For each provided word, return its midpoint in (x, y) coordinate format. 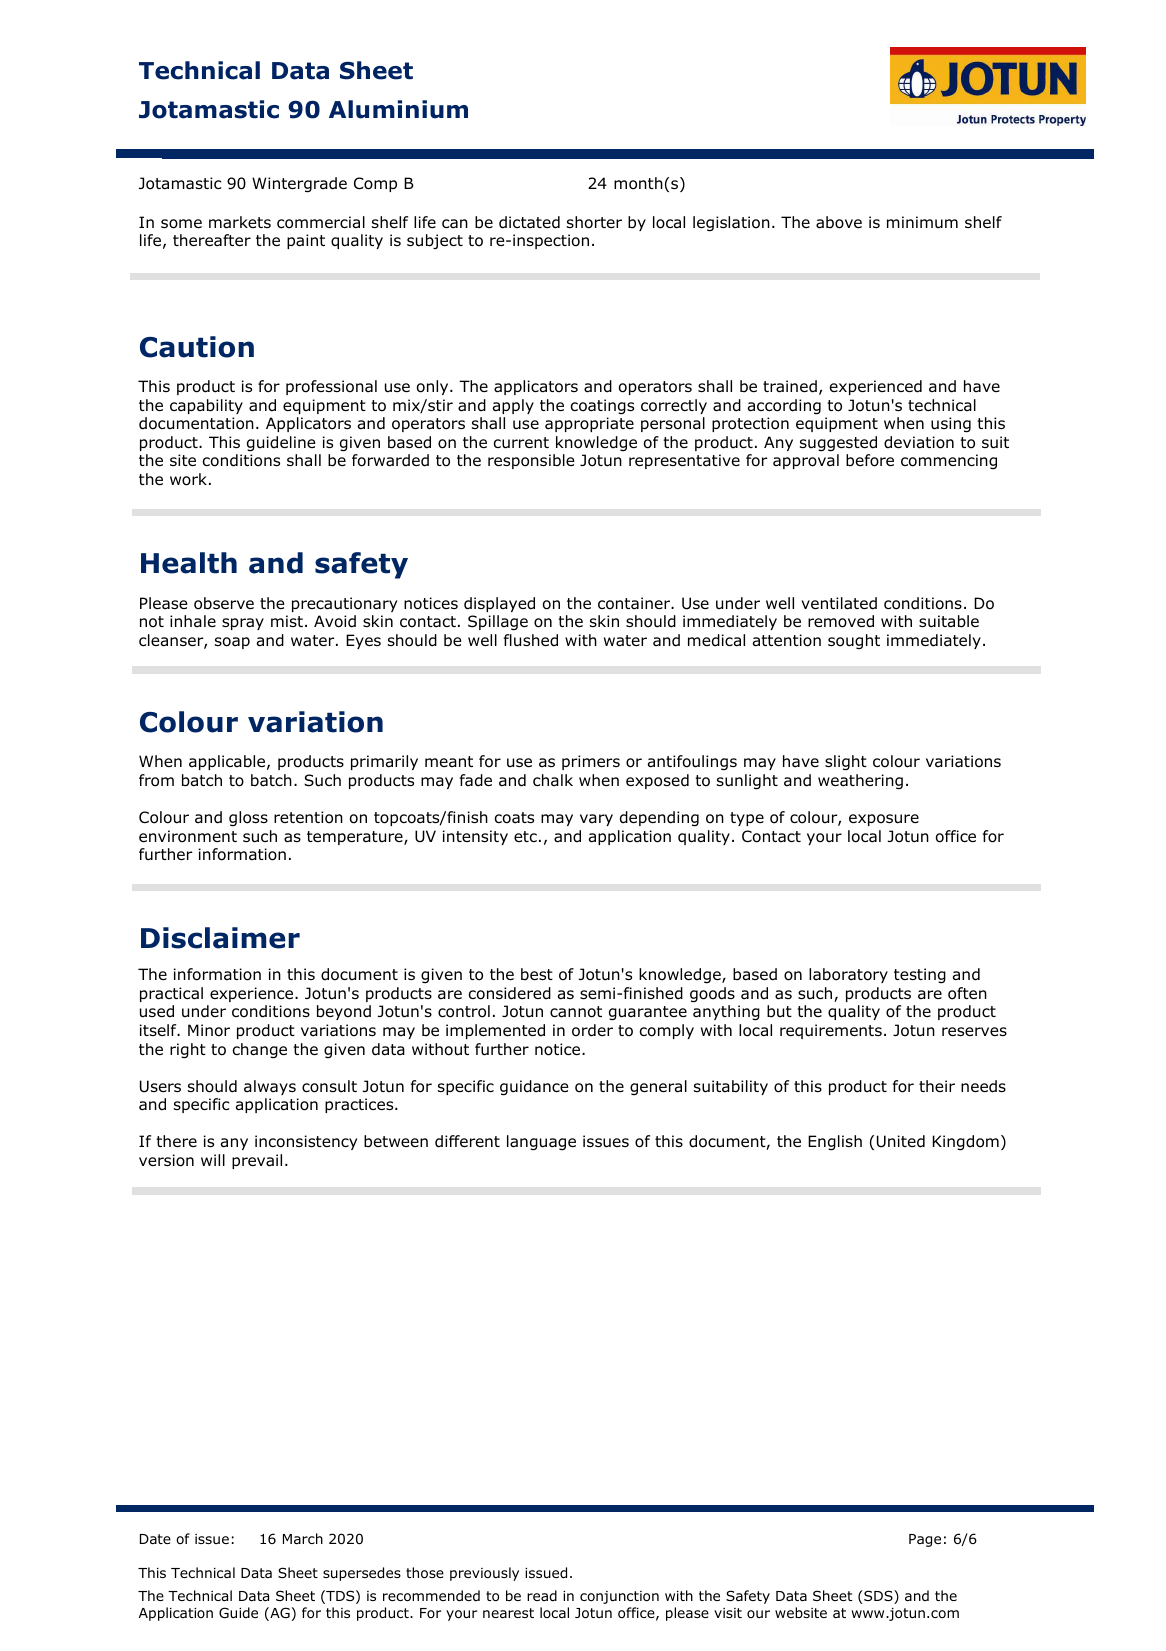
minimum (922, 222)
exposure (884, 820)
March (303, 1538)
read (542, 1595)
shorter (594, 222)
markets (240, 222)
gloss (248, 819)
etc (525, 836)
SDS (878, 1597)
